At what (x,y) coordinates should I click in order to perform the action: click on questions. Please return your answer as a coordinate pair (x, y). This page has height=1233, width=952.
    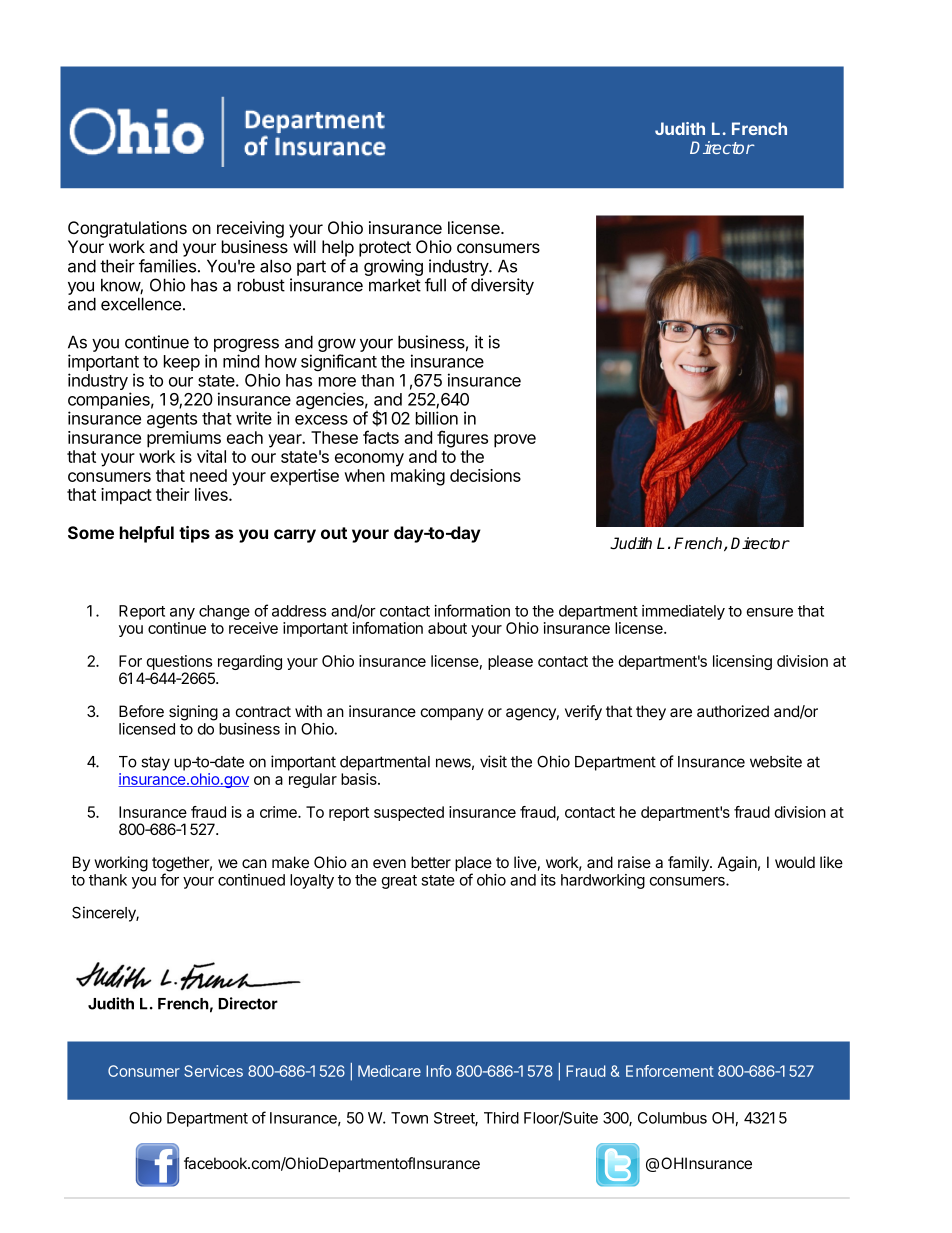
    Looking at the image, I should click on (180, 664).
